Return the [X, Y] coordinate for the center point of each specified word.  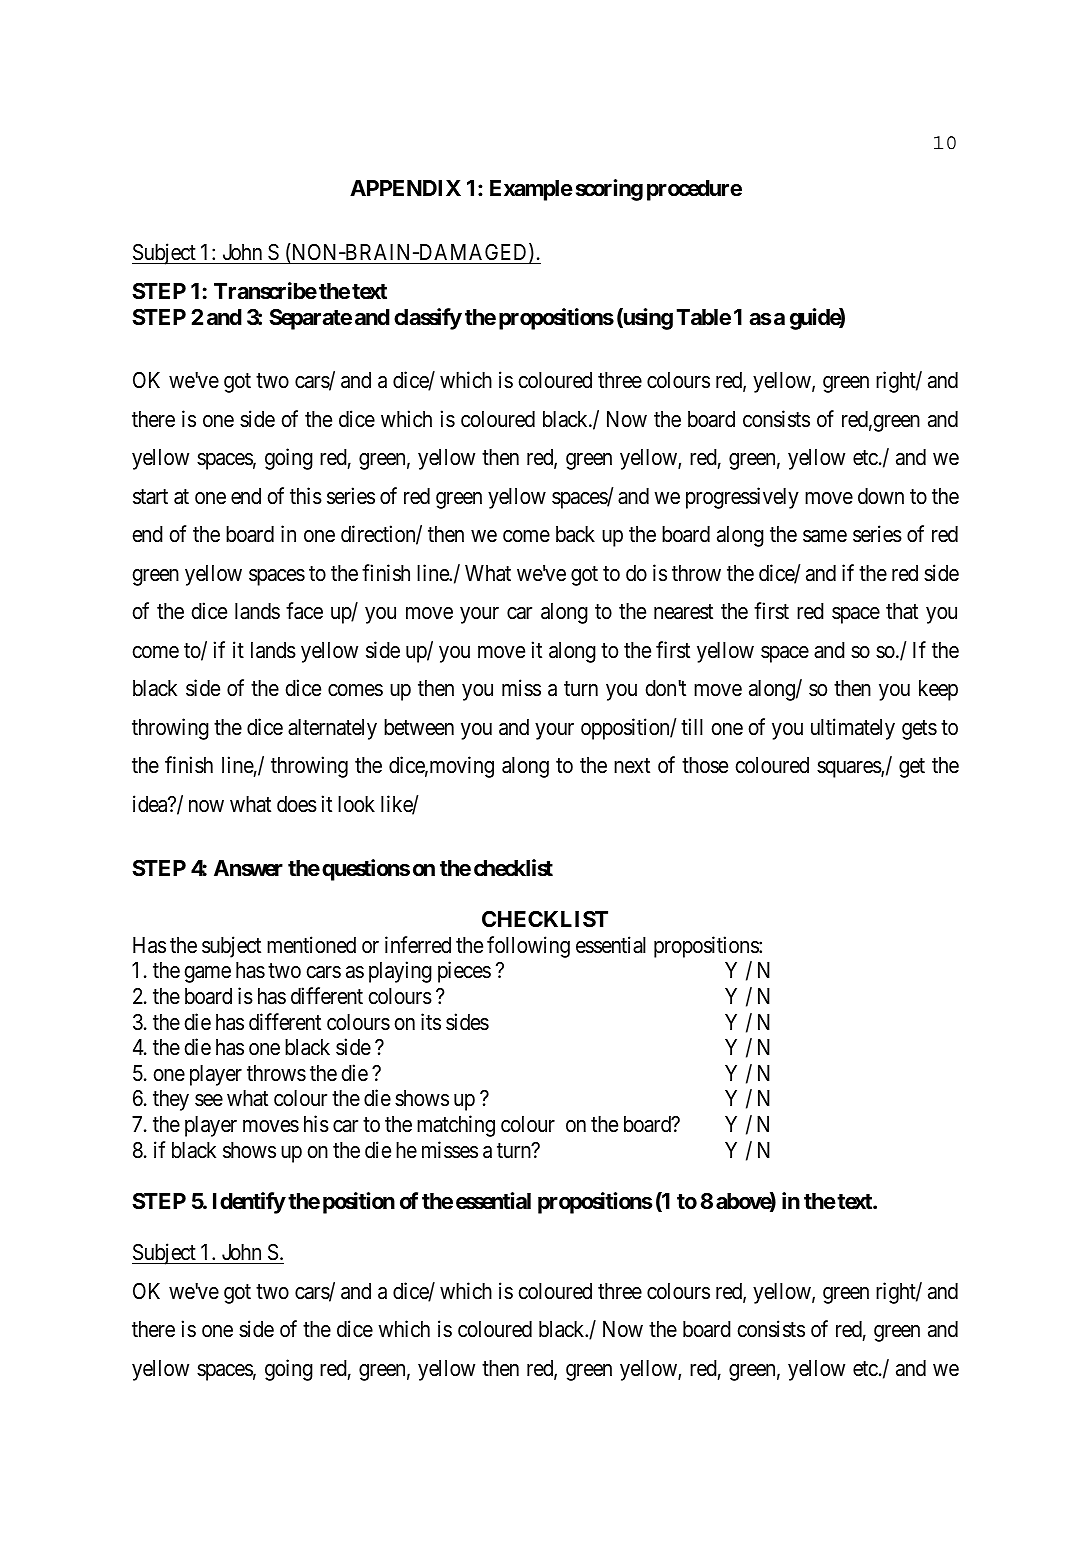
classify [428, 319]
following [528, 947]
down [881, 496]
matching [456, 1126]
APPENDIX [405, 188]
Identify [249, 1203]
